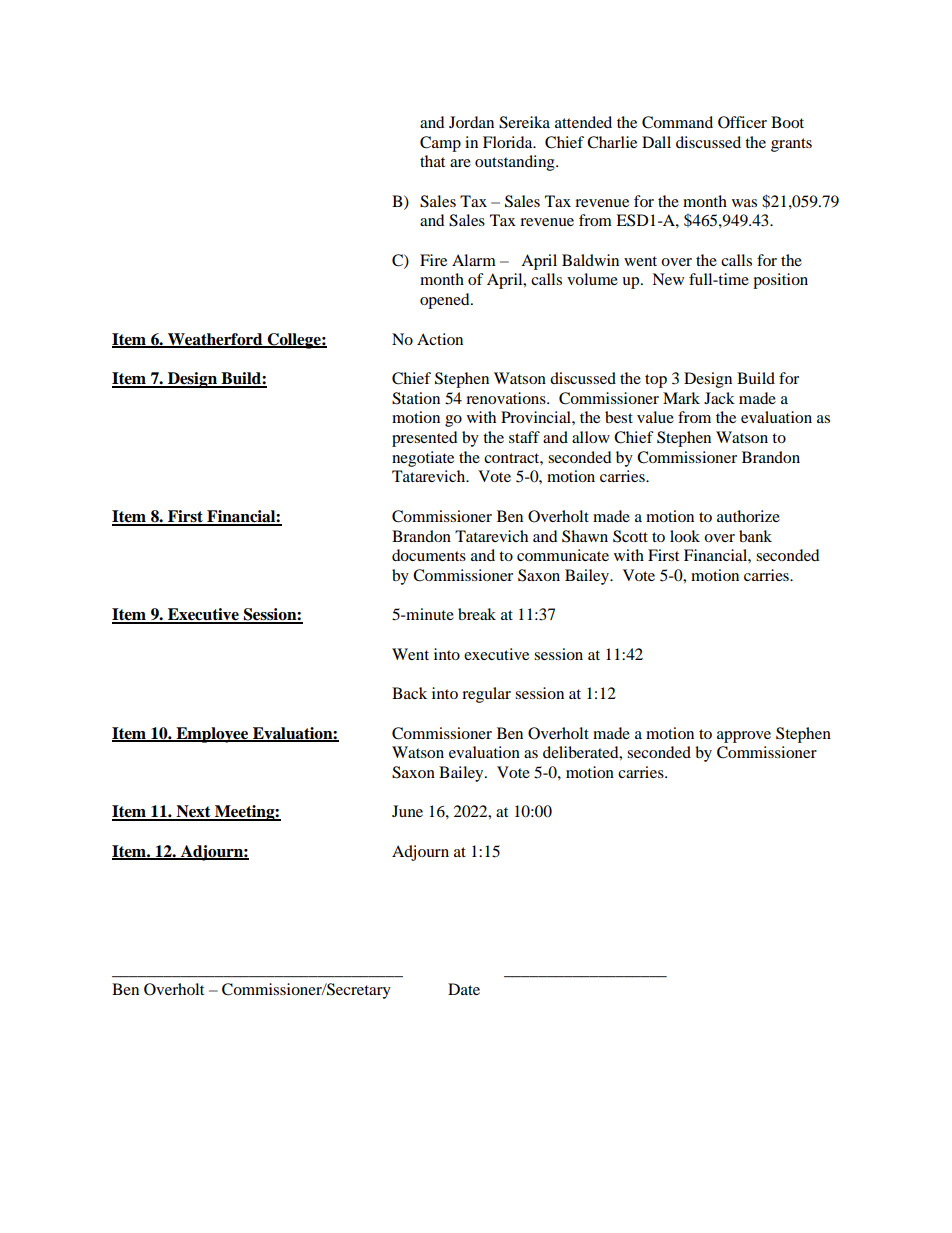 This screenshot has width=952, height=1233. What do you see at coordinates (215, 340) in the screenshot?
I see `Weatherford` at bounding box center [215, 340].
